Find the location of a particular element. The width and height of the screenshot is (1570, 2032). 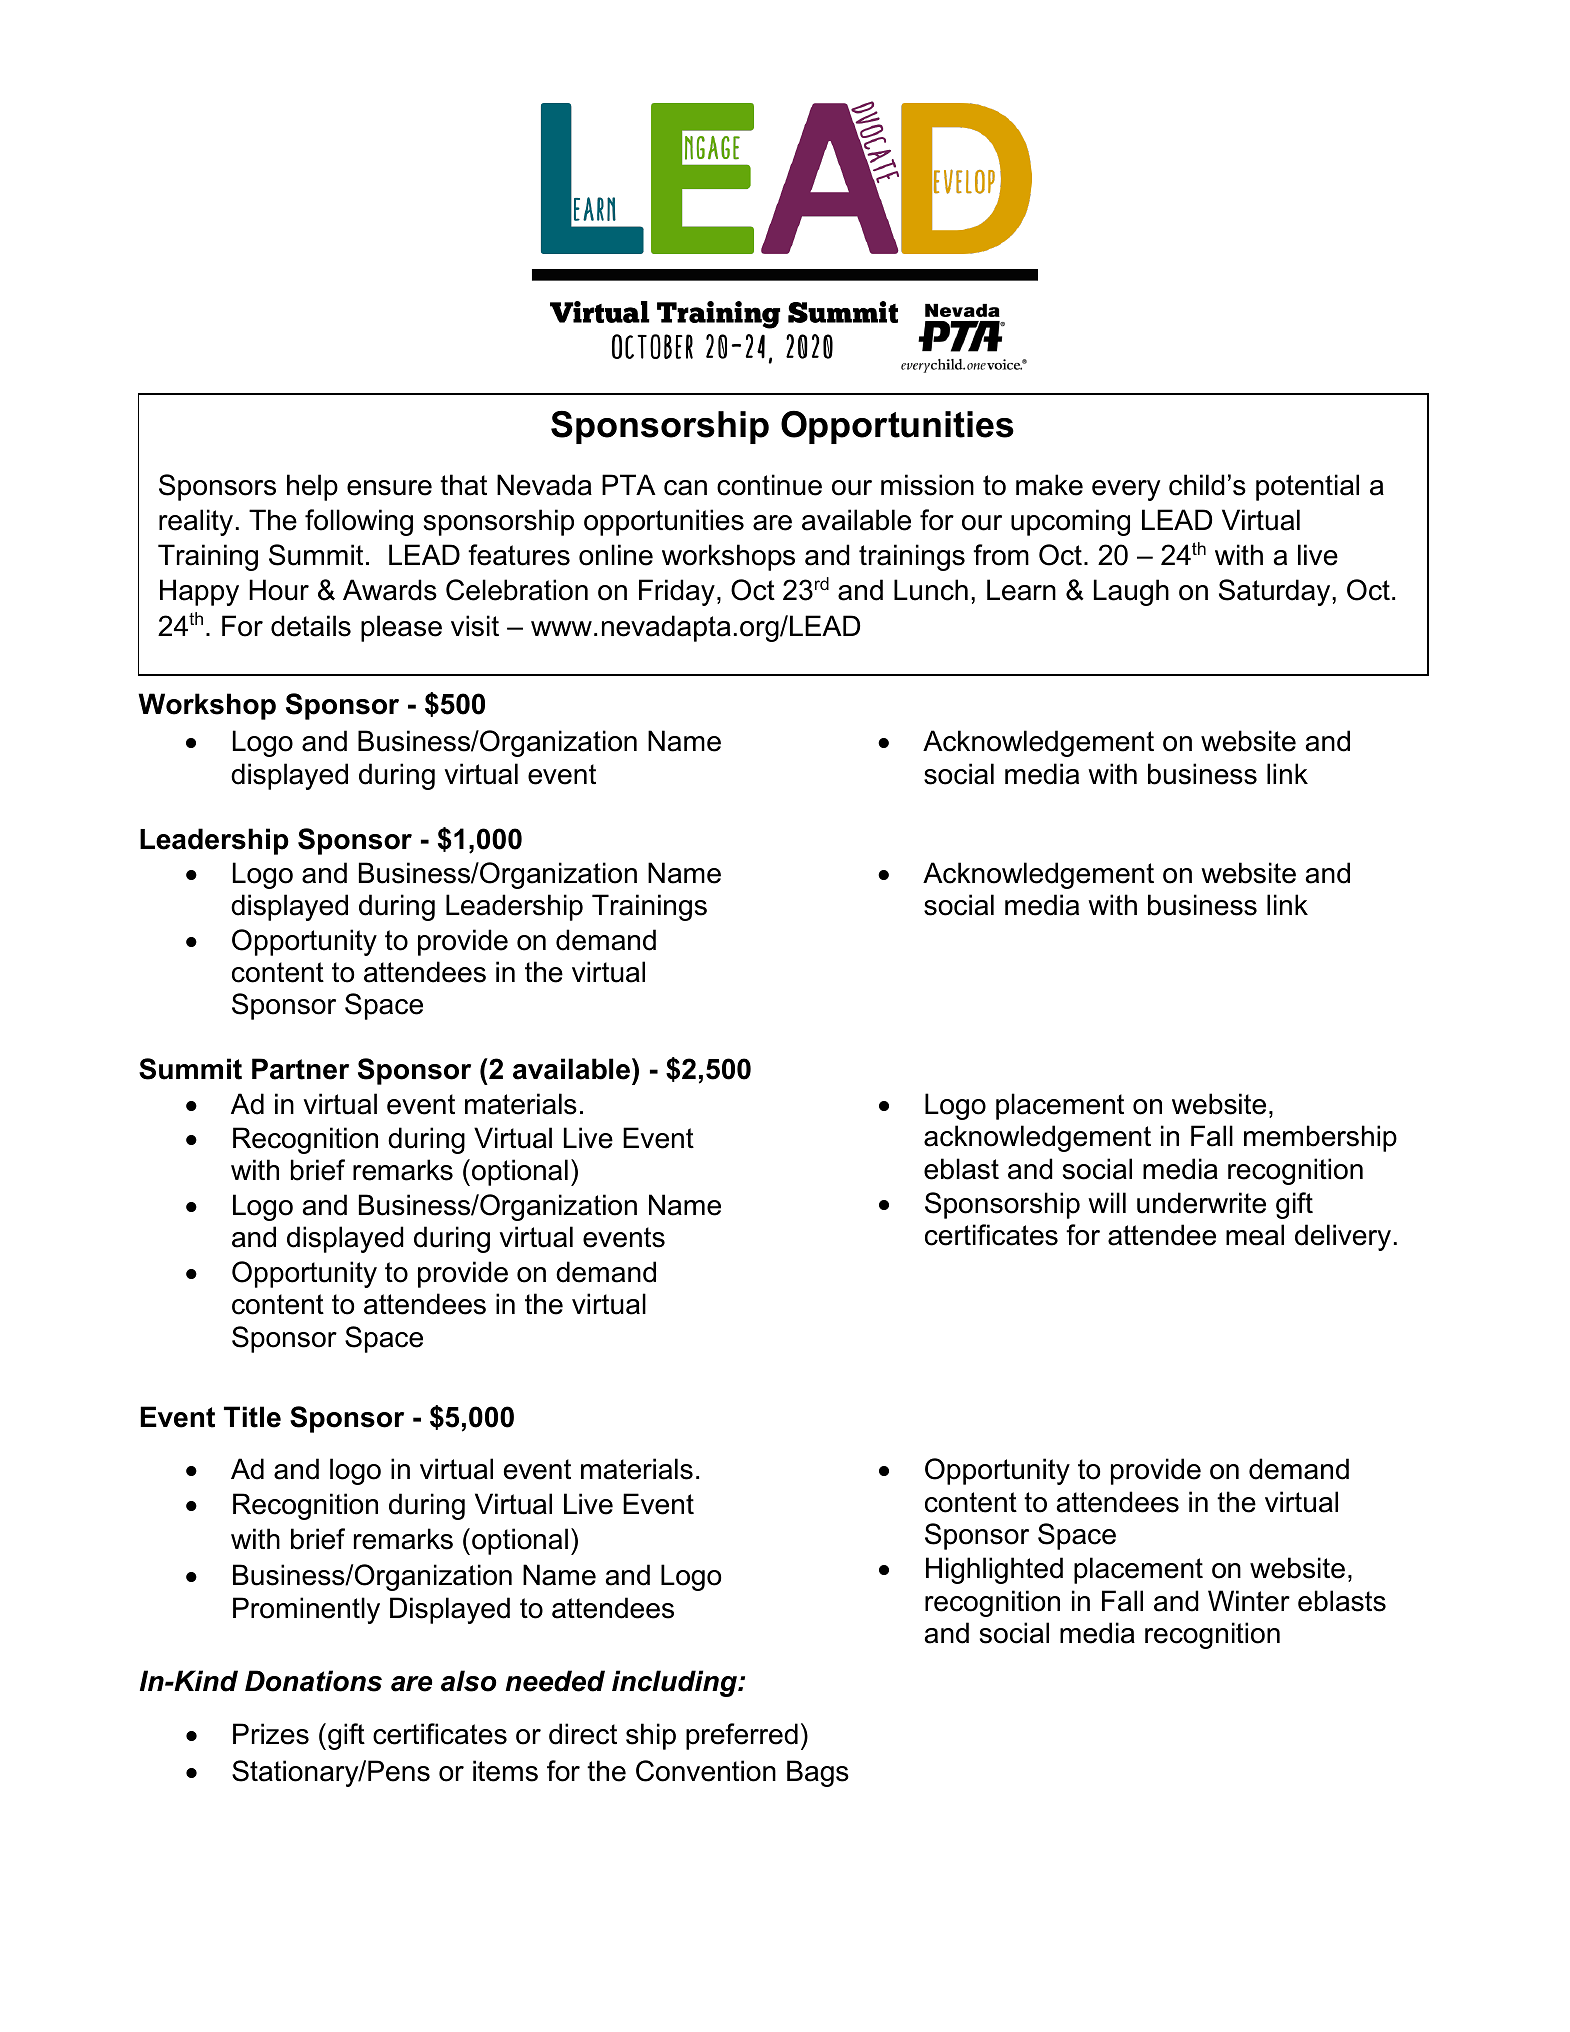

Prizes is located at coordinates (271, 1734).
